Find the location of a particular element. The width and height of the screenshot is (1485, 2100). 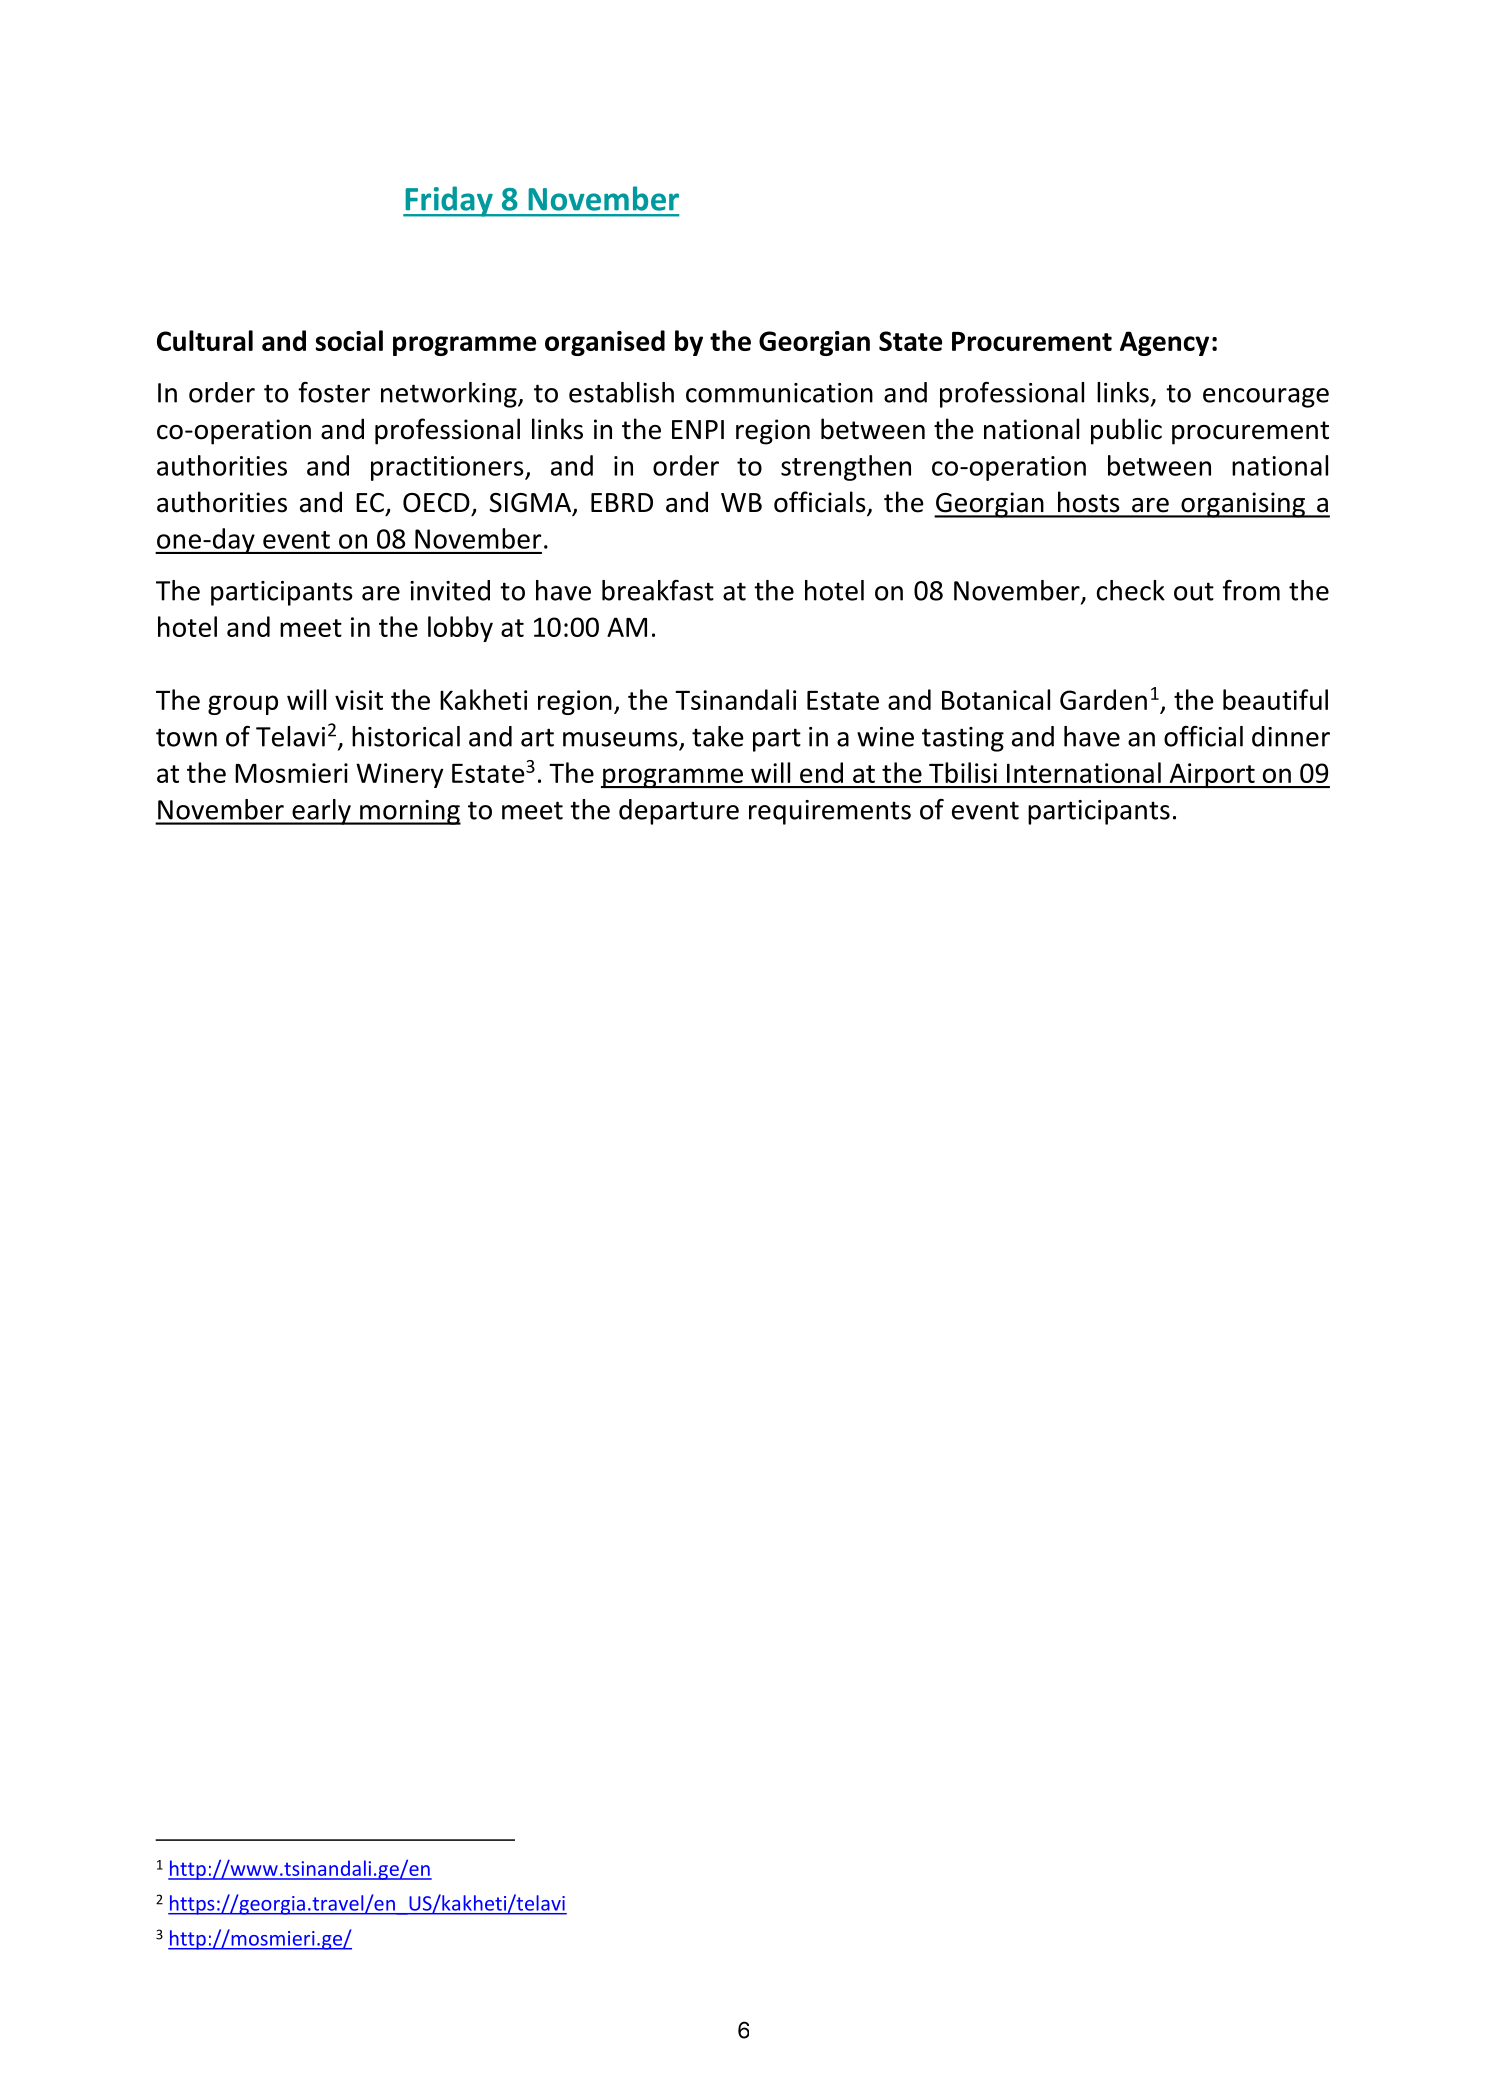

Agency is located at coordinates (1164, 343).
